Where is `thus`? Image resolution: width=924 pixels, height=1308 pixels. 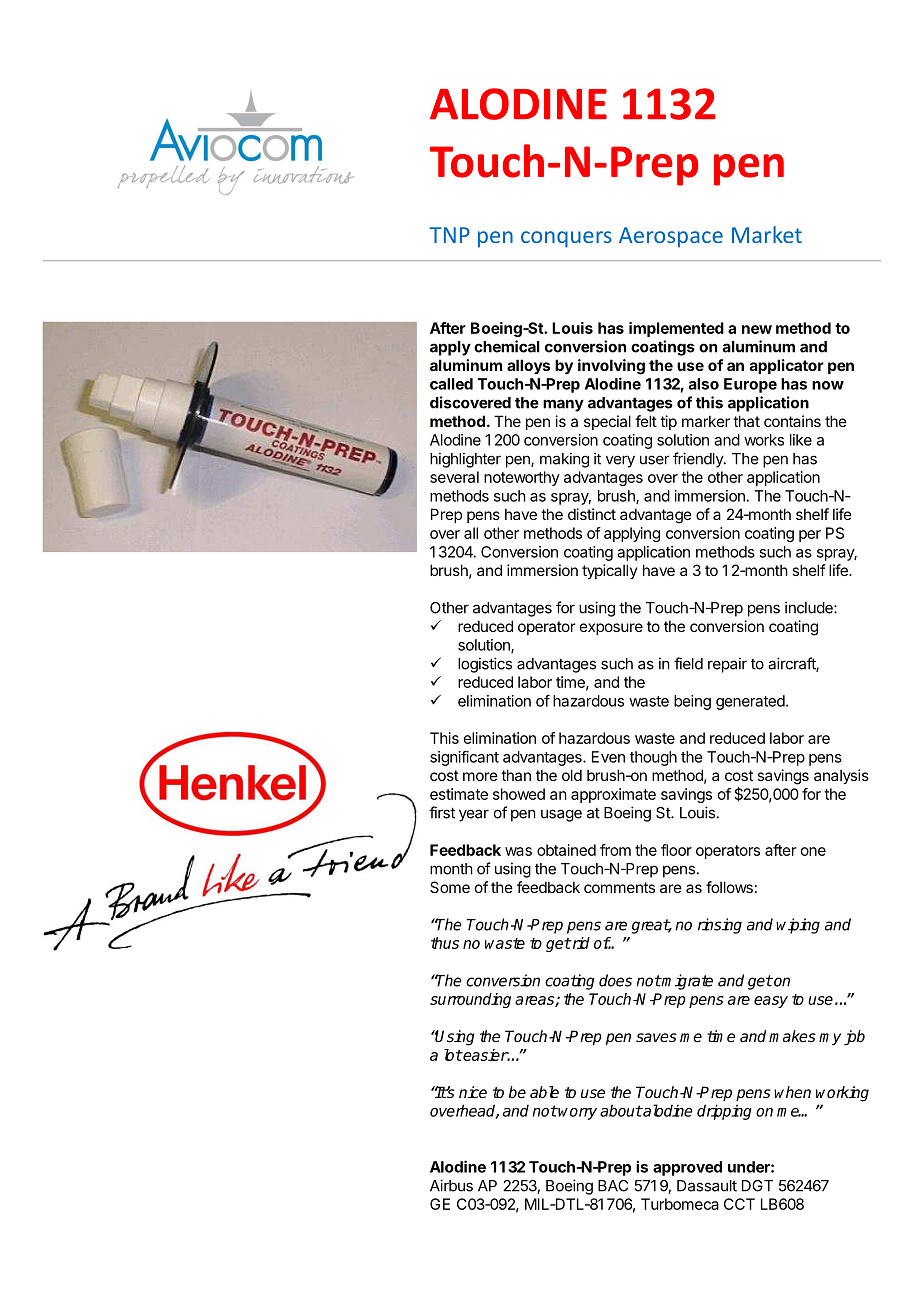 thus is located at coordinates (445, 943).
